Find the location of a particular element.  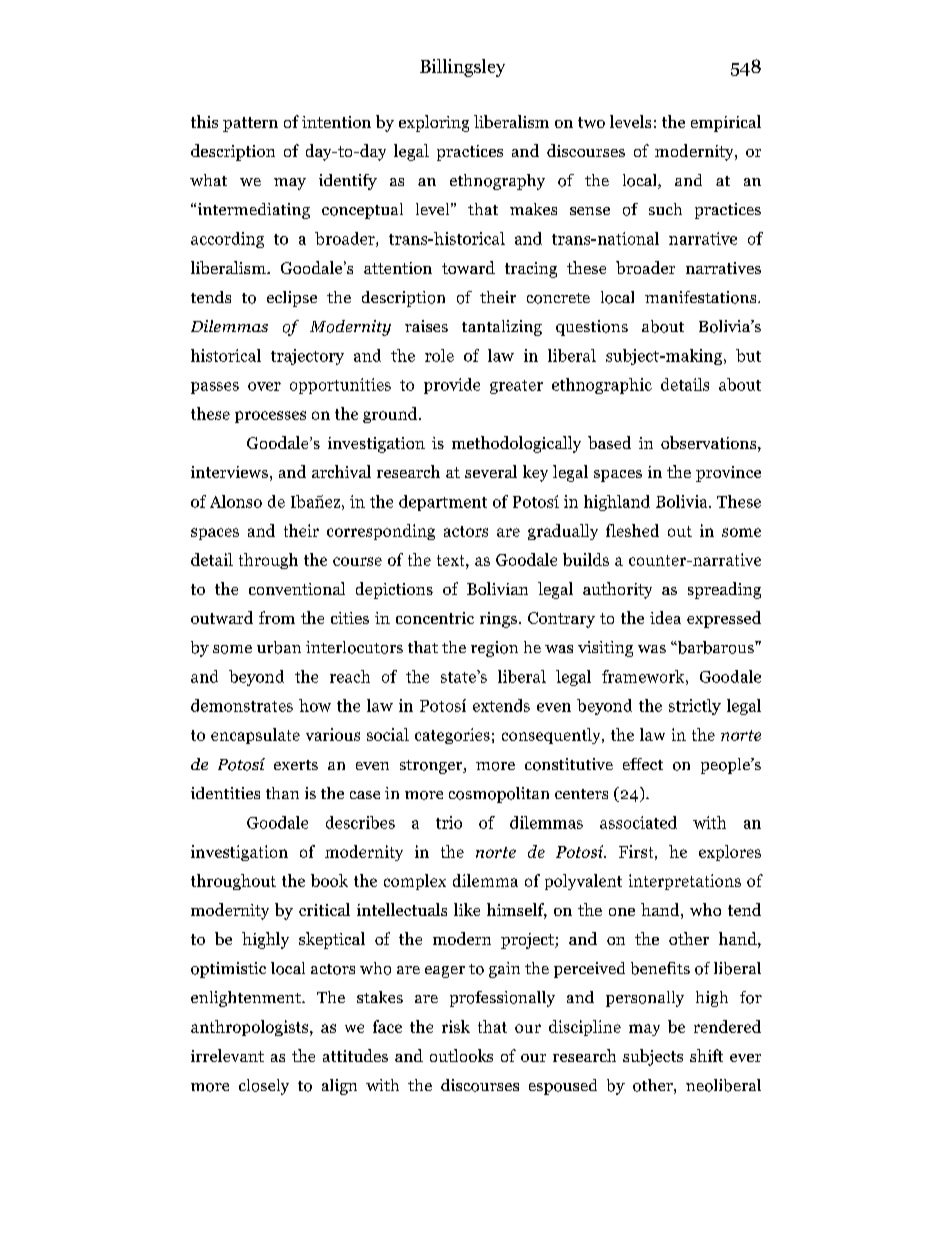

empirical is located at coordinates (726, 123).
